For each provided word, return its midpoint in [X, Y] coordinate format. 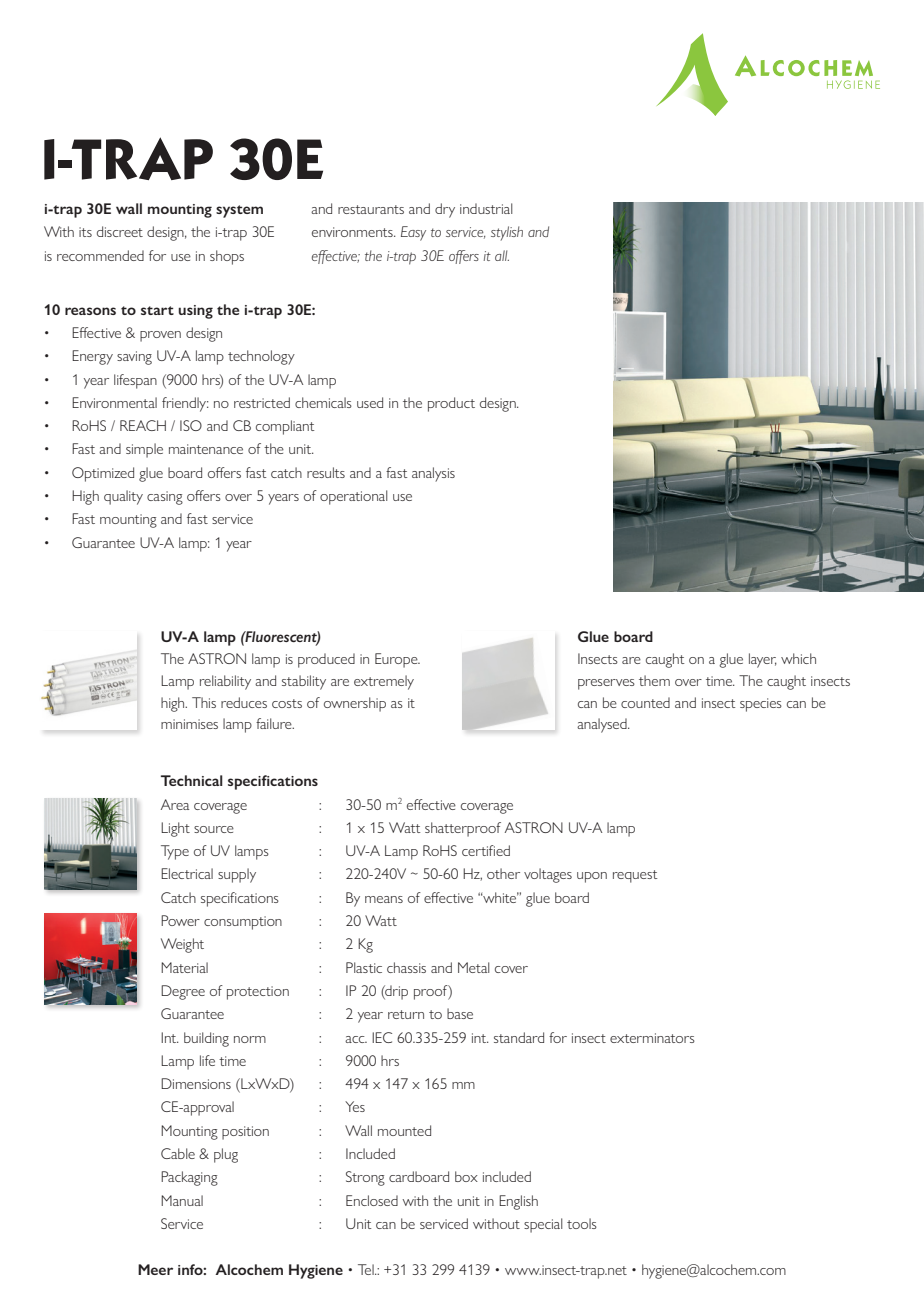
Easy [413, 233]
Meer [155, 1269]
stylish [507, 233]
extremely [384, 682]
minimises [189, 724]
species [761, 705]
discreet [120, 231]
